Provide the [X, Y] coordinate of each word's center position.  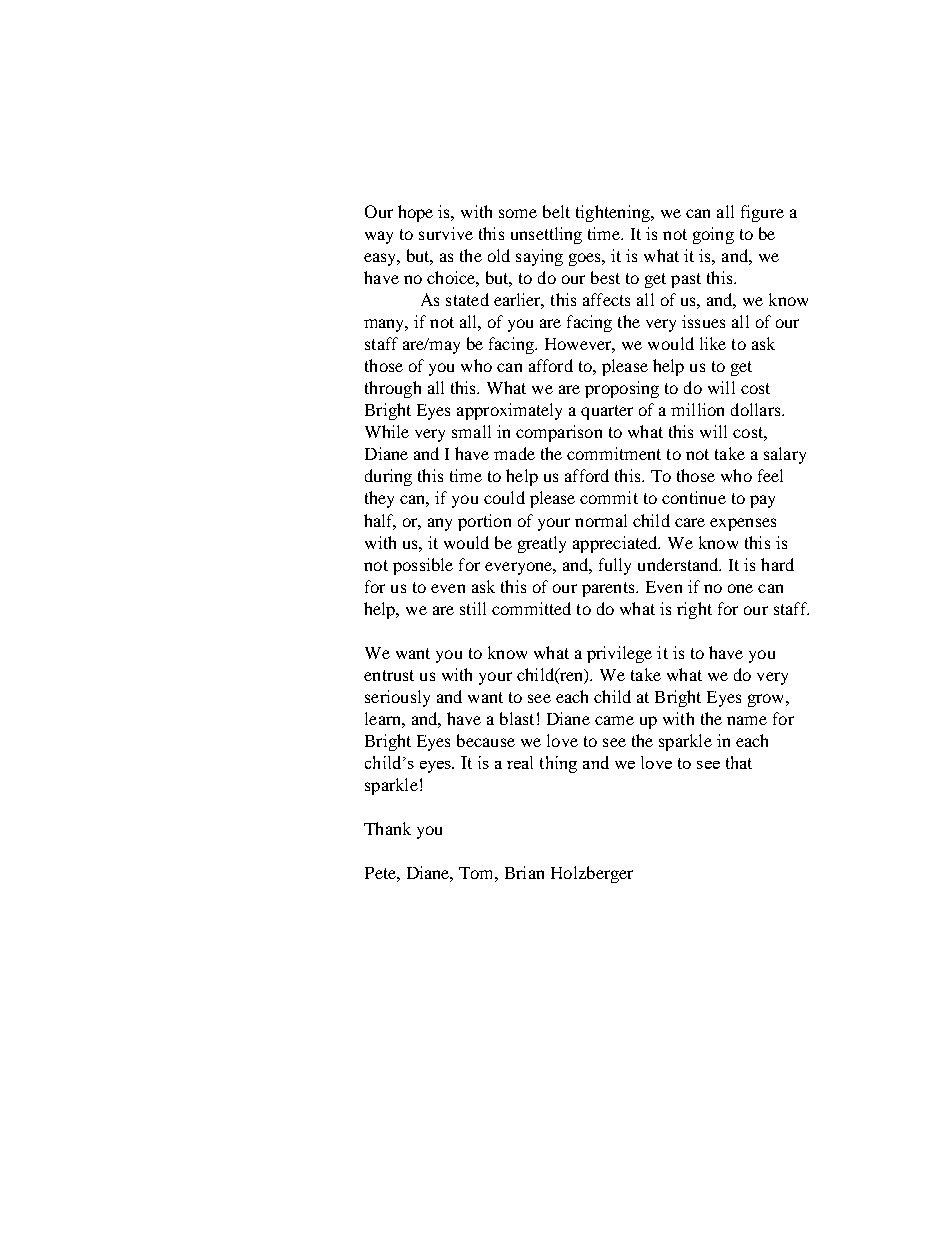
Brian [524, 872]
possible [423, 566]
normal [601, 520]
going [713, 235]
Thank [387, 828]
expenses [743, 524]
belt [556, 211]
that [739, 762]
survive [446, 233]
